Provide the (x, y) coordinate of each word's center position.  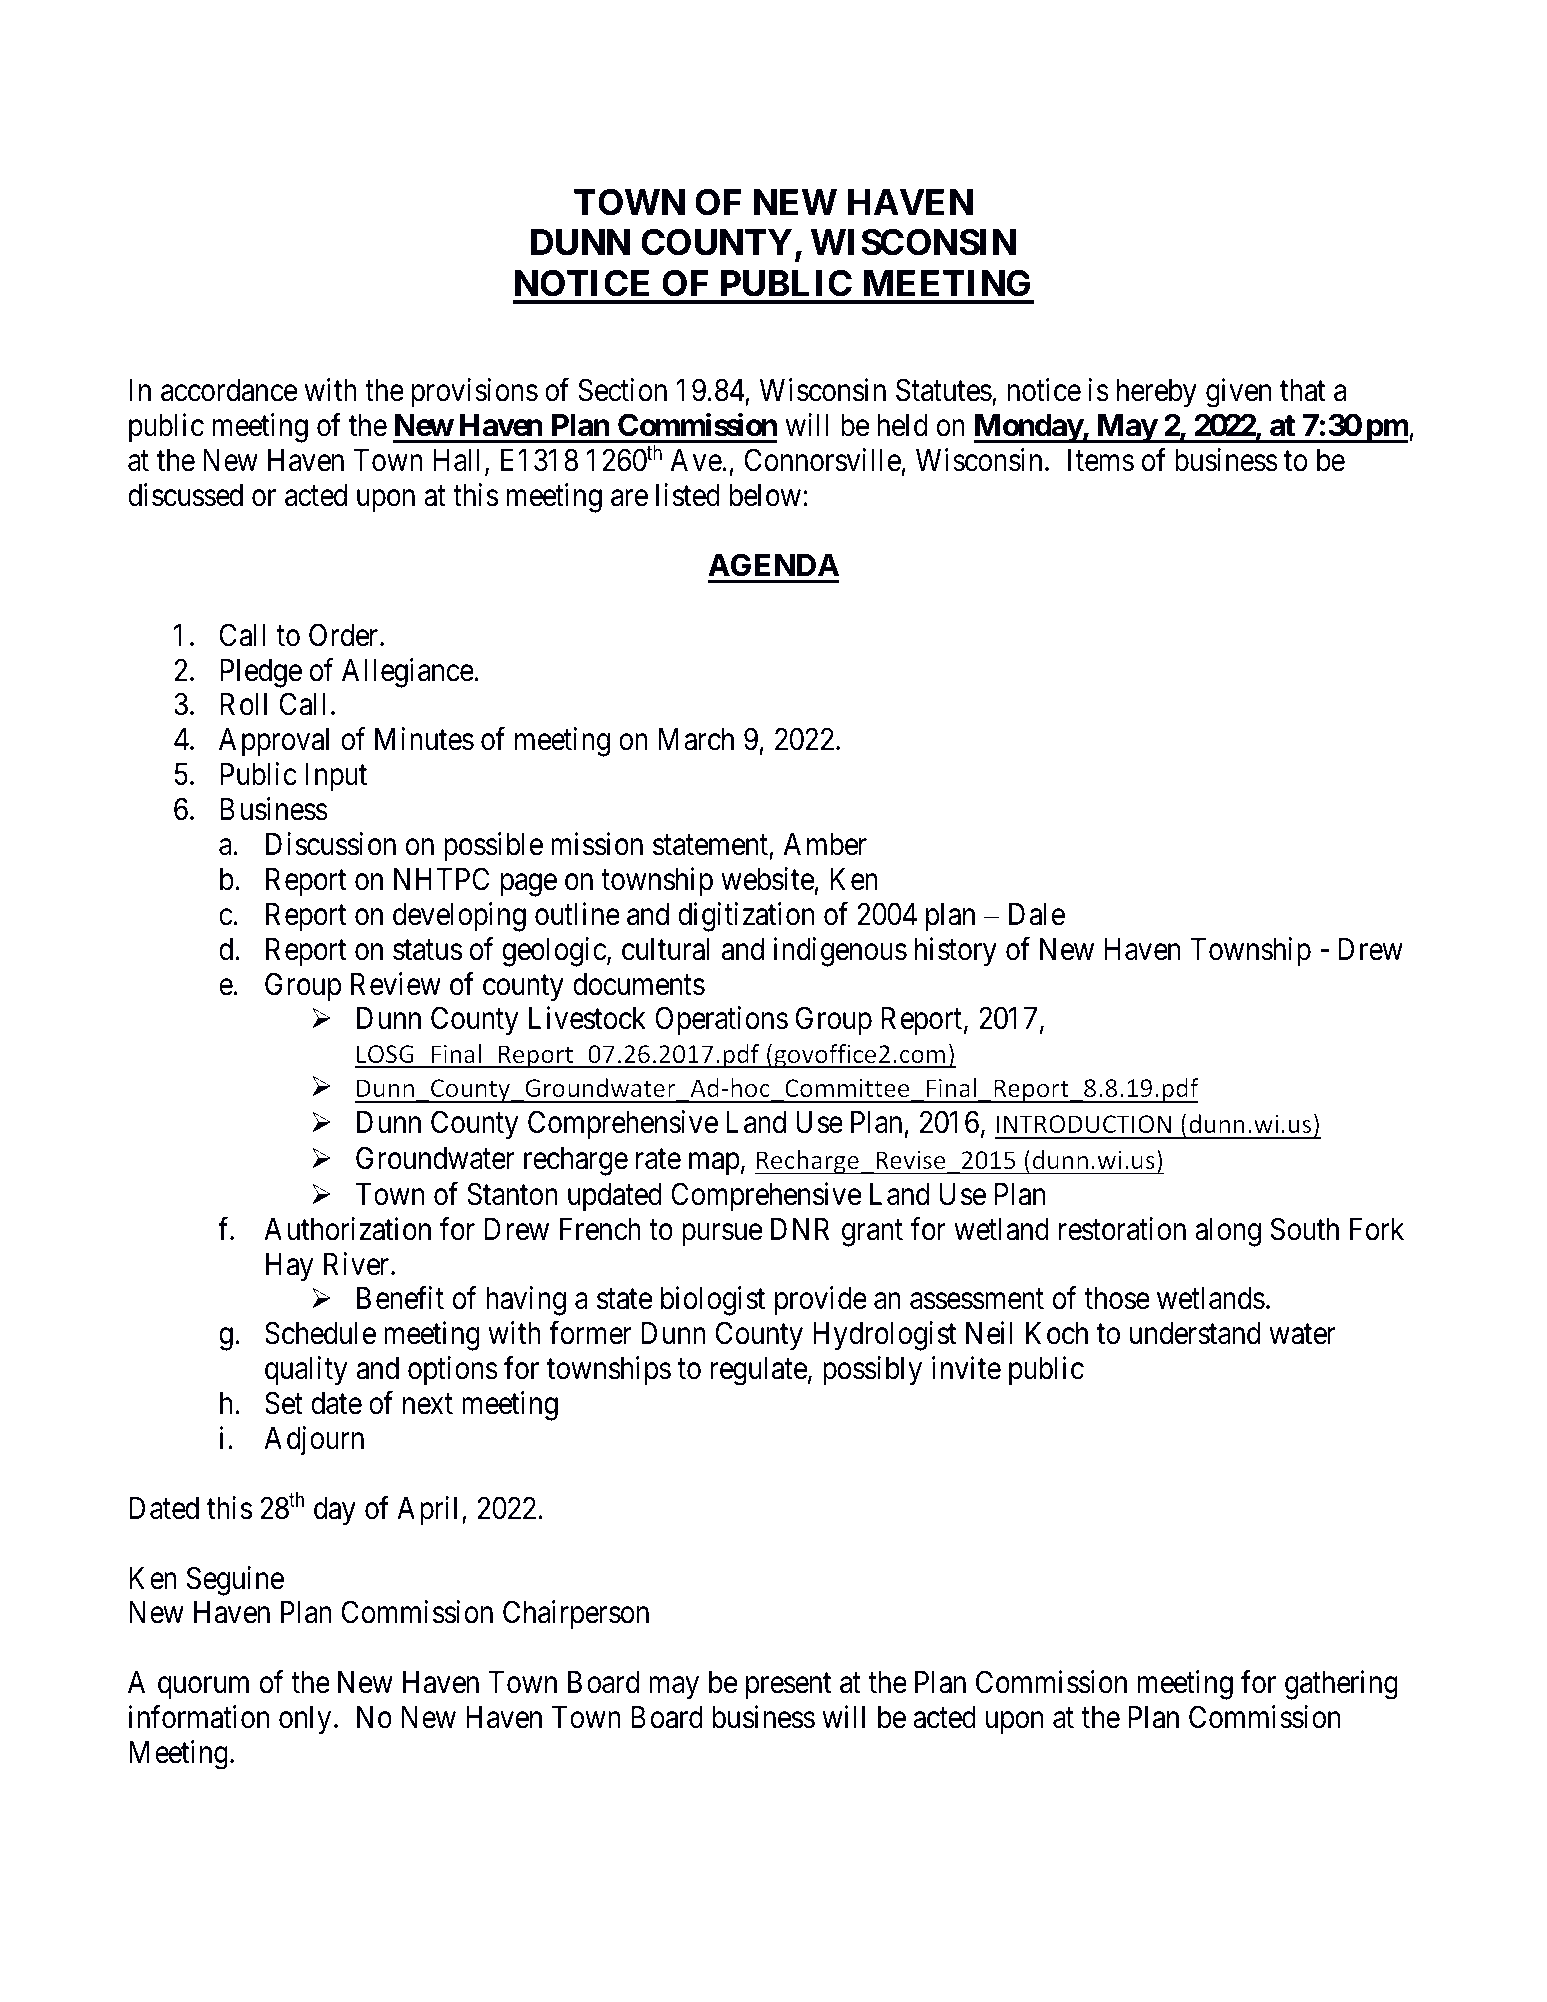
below (765, 495)
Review (396, 984)
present (788, 1686)
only (305, 1720)
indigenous (840, 952)
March (696, 739)
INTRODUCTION (1084, 1124)
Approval (274, 742)
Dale (1037, 914)
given (1238, 393)
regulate (759, 1371)
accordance (229, 390)
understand (1195, 1333)
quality (306, 1371)
